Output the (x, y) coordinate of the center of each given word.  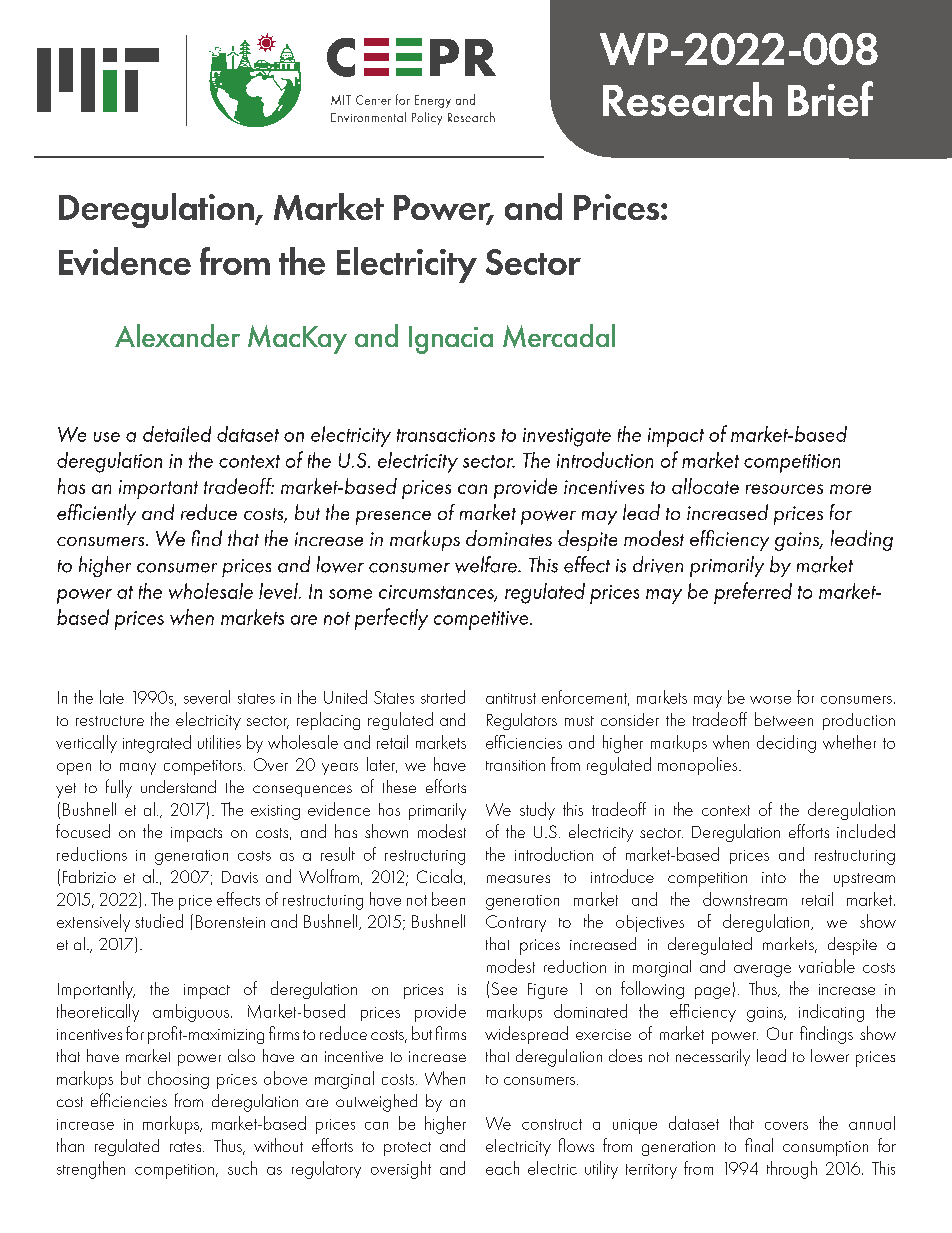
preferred (753, 593)
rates (187, 1147)
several (207, 697)
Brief (830, 98)
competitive (482, 620)
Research (687, 99)
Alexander (177, 335)
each (502, 1168)
